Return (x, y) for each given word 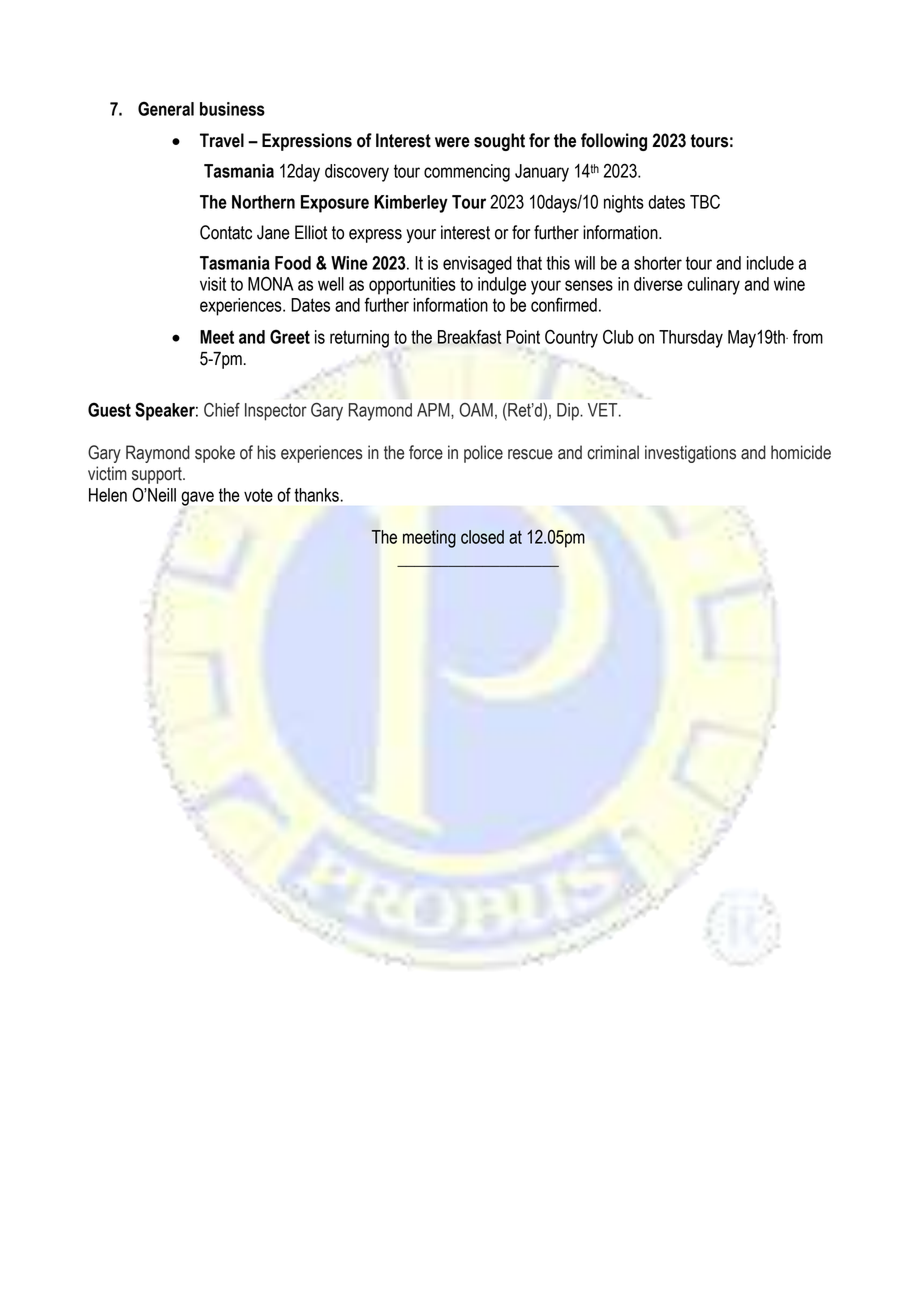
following (614, 142)
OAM (476, 410)
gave (197, 498)
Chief (222, 410)
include (770, 263)
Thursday (691, 339)
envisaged (477, 265)
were (452, 142)
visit (213, 284)
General (166, 108)
